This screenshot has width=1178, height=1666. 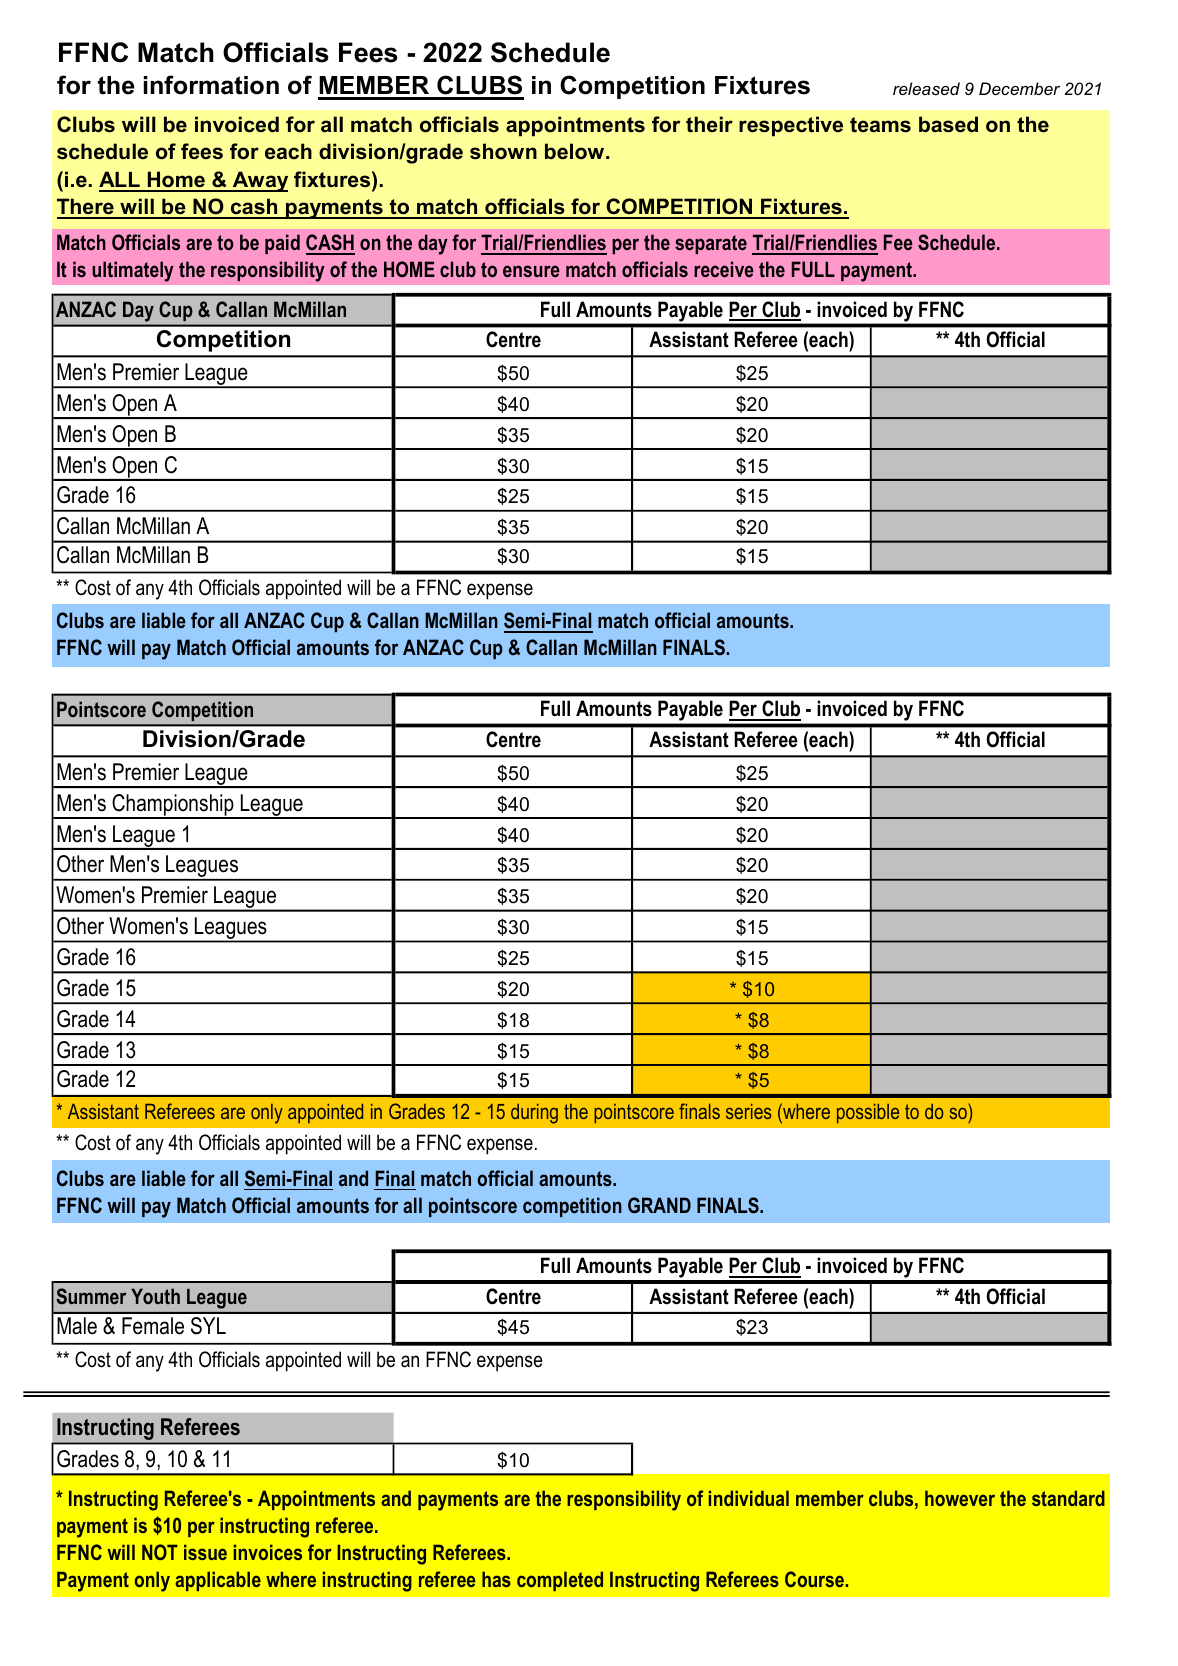 What do you see at coordinates (155, 1296) in the screenshot?
I see `Youth` at bounding box center [155, 1296].
